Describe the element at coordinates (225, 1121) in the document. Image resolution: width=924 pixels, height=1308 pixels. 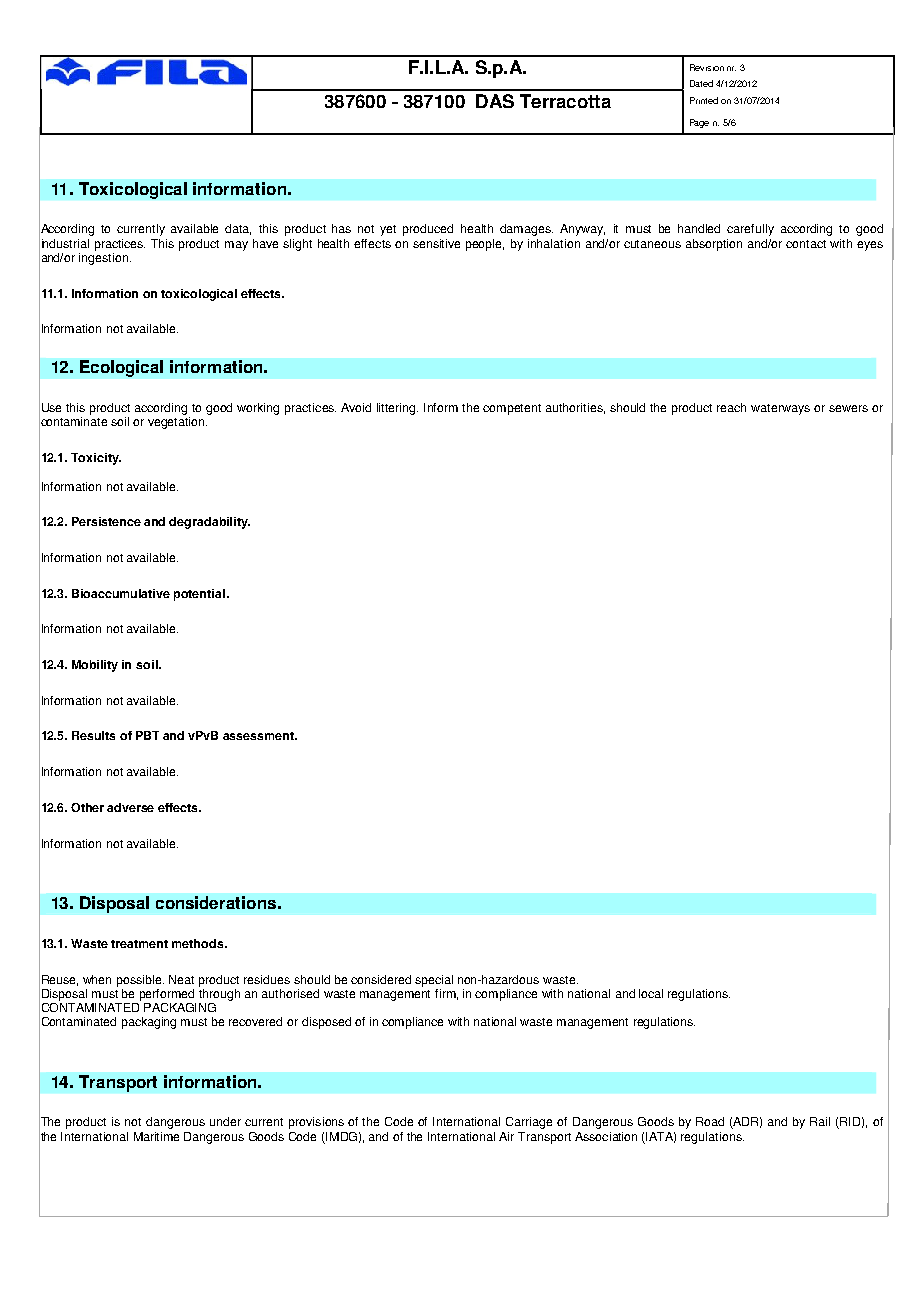
I see `under` at that location.
